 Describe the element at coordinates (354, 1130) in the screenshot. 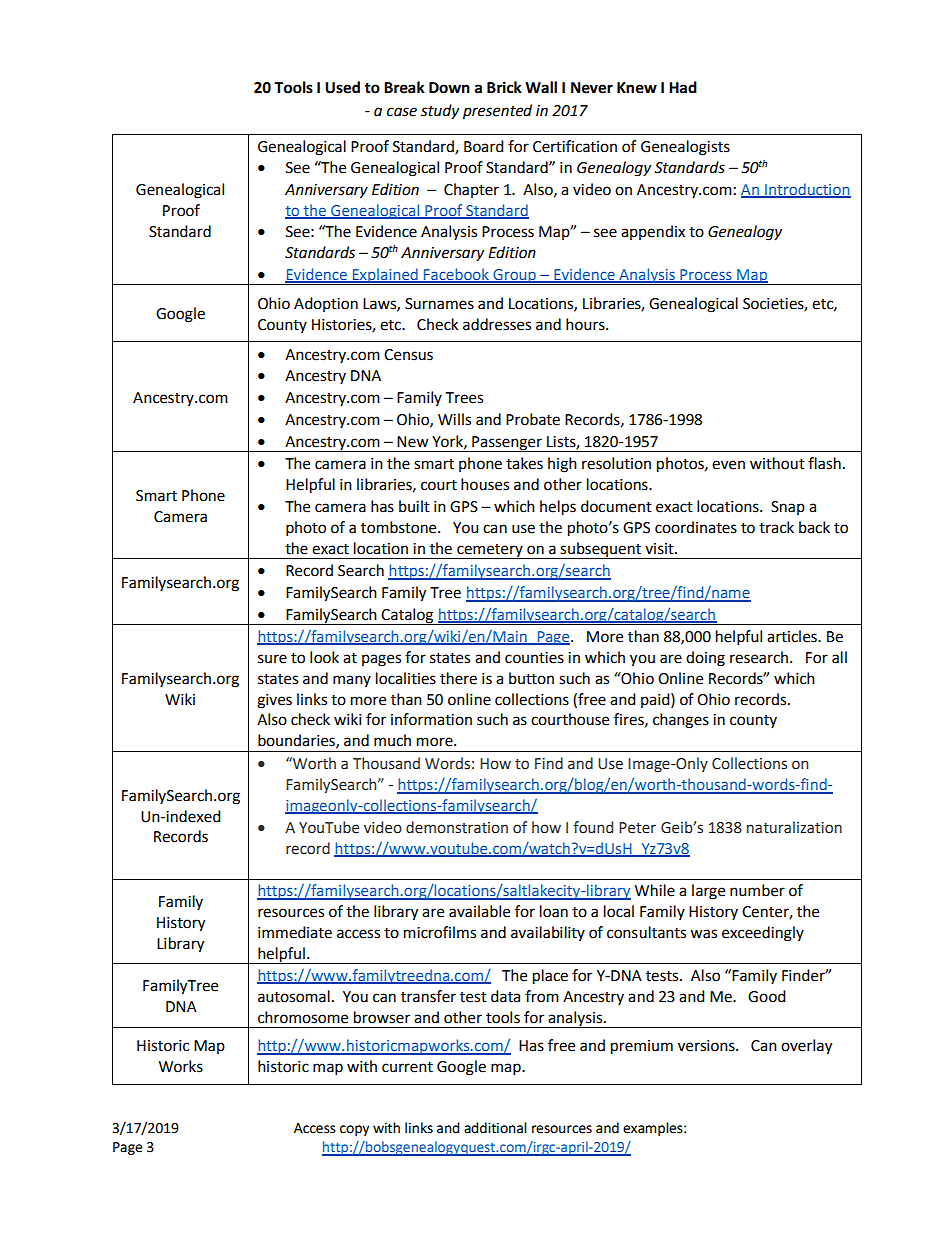

I see `copy` at that location.
